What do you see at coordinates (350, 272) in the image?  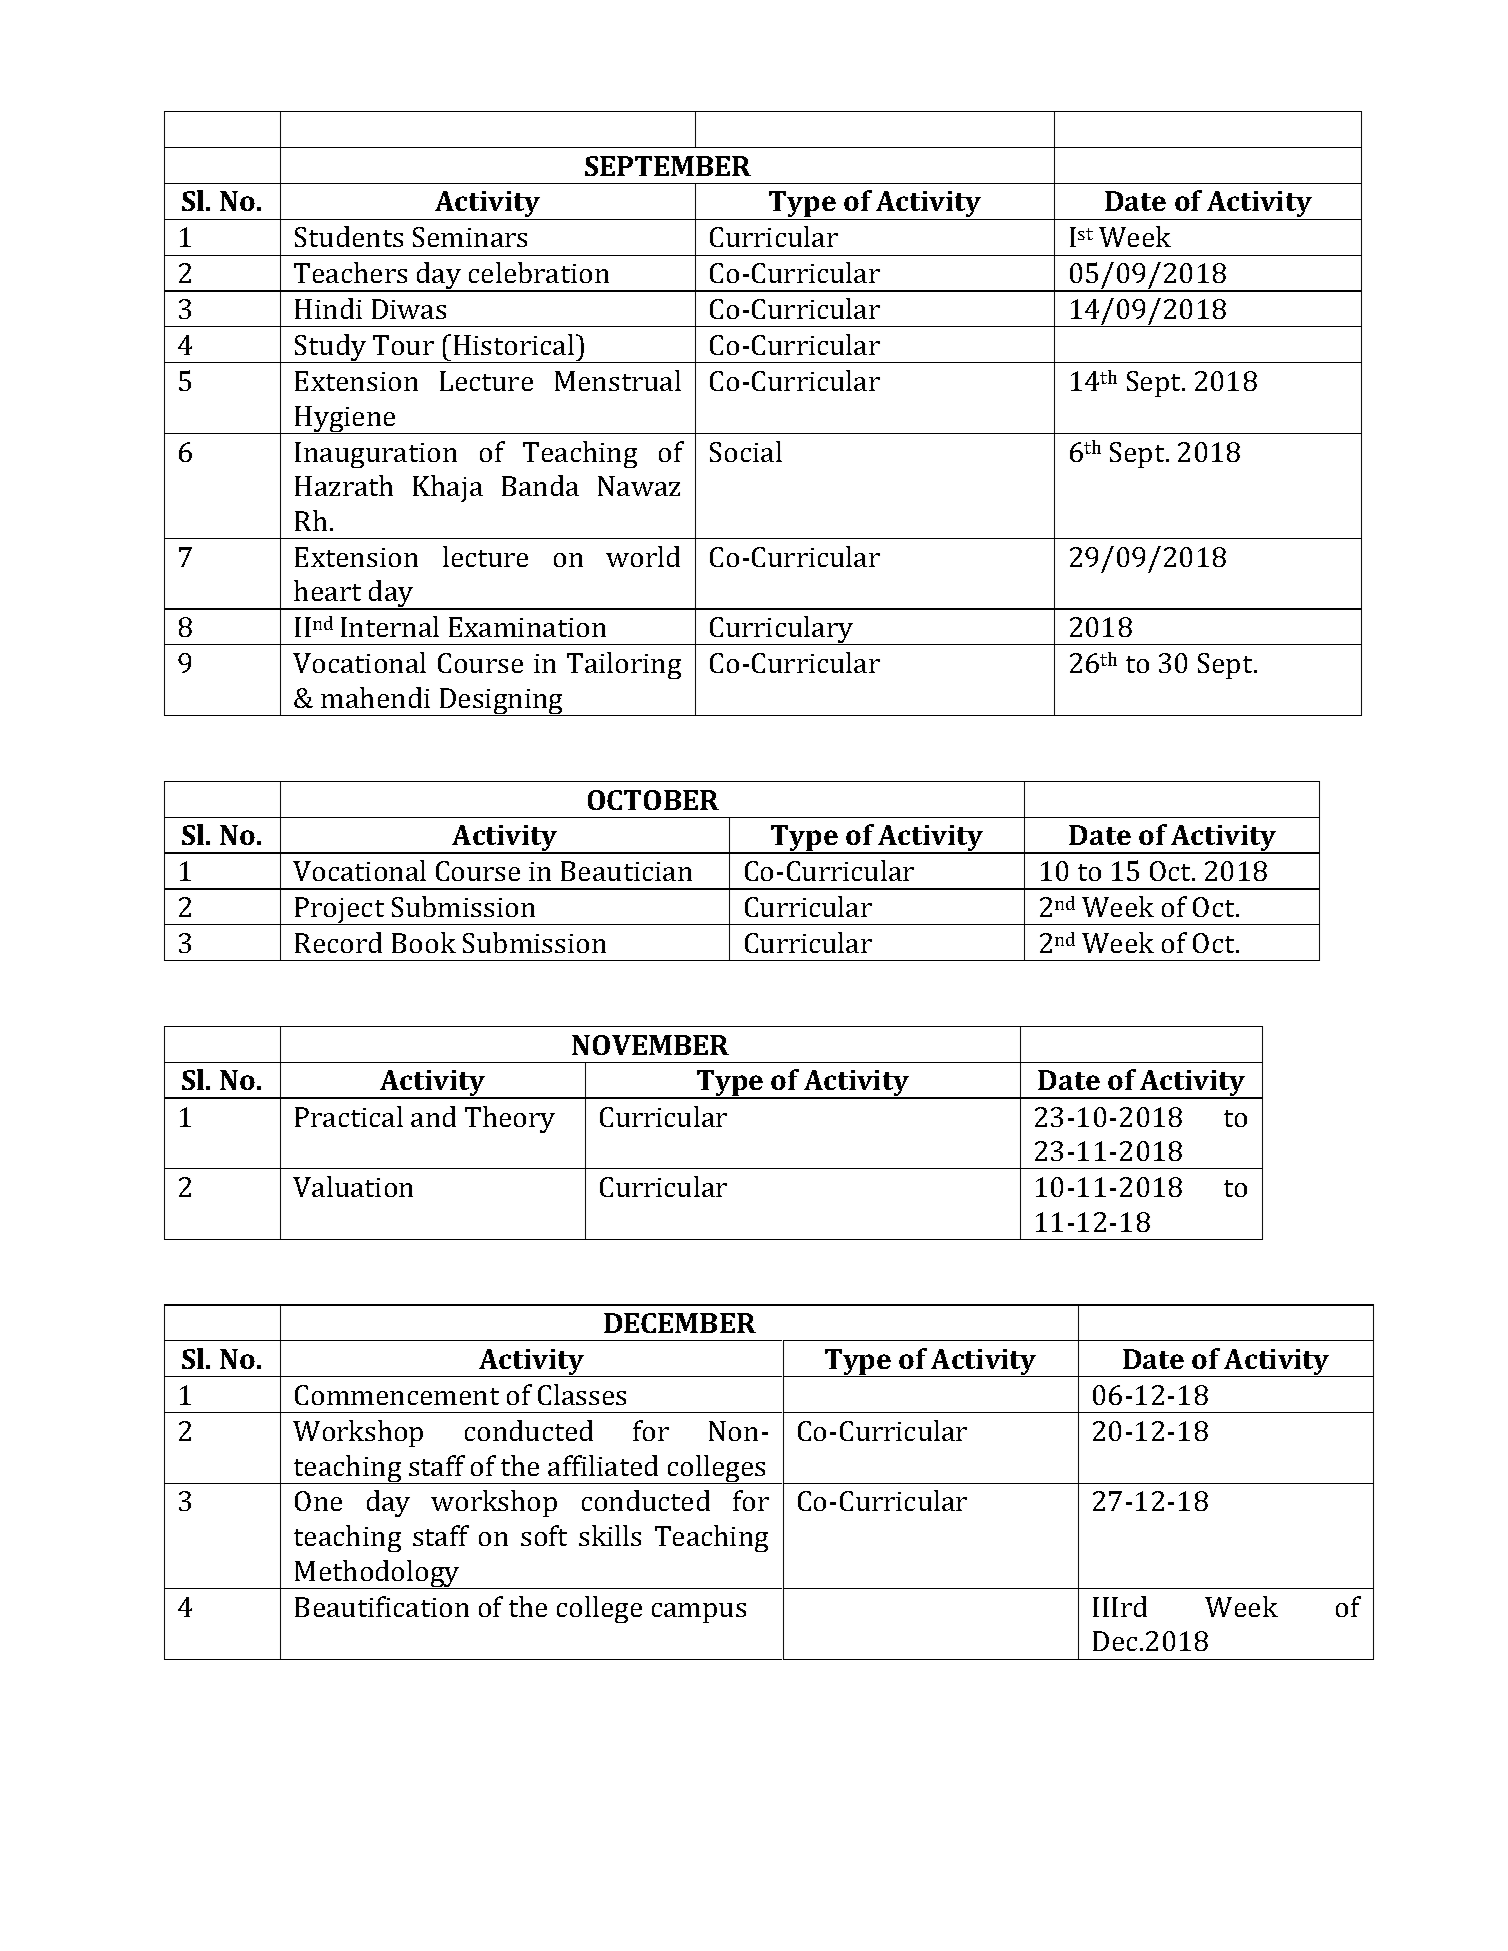 I see `Teachers` at bounding box center [350, 272].
